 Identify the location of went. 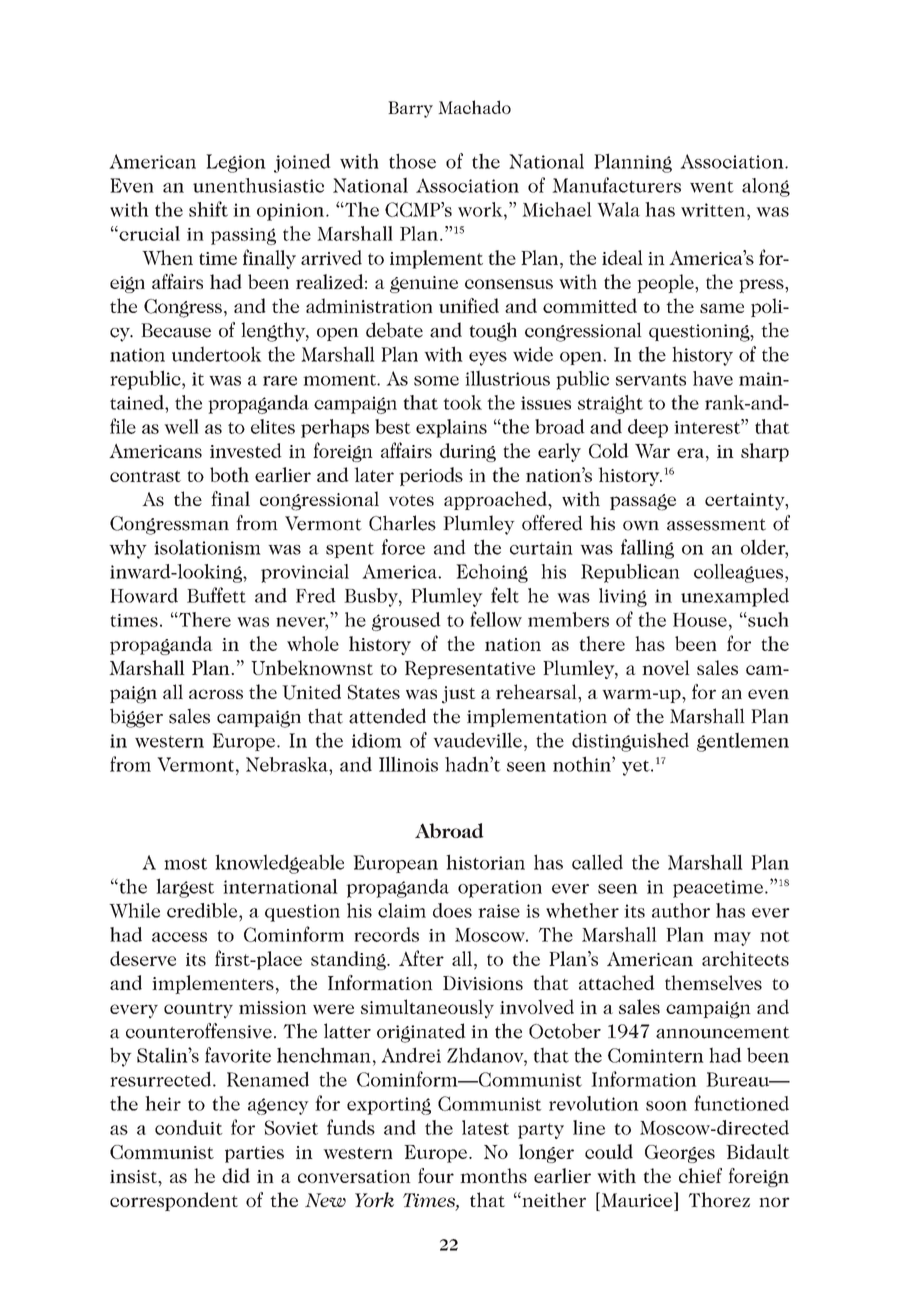
(711, 187).
